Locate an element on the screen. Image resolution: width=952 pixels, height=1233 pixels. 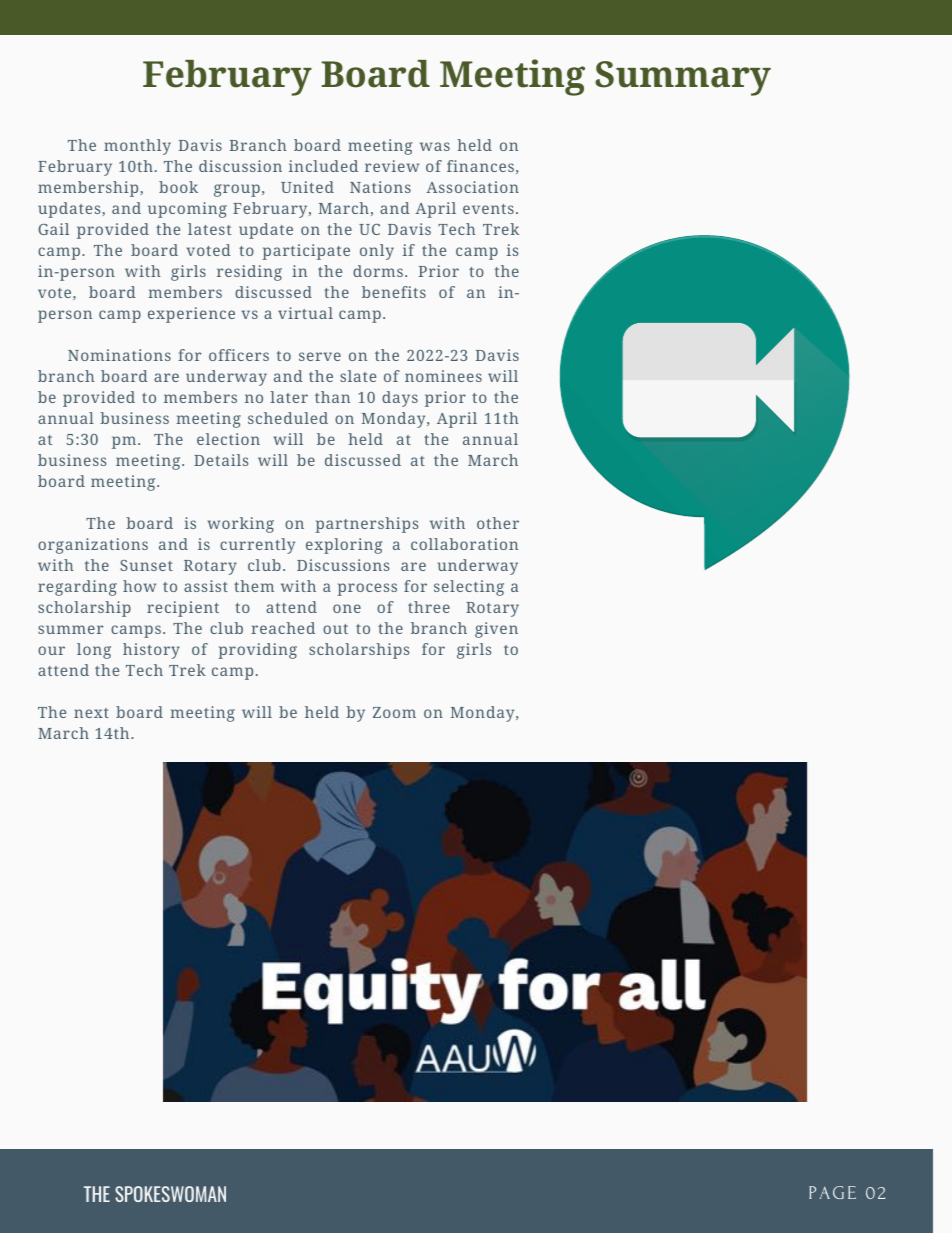
other is located at coordinates (498, 523).
